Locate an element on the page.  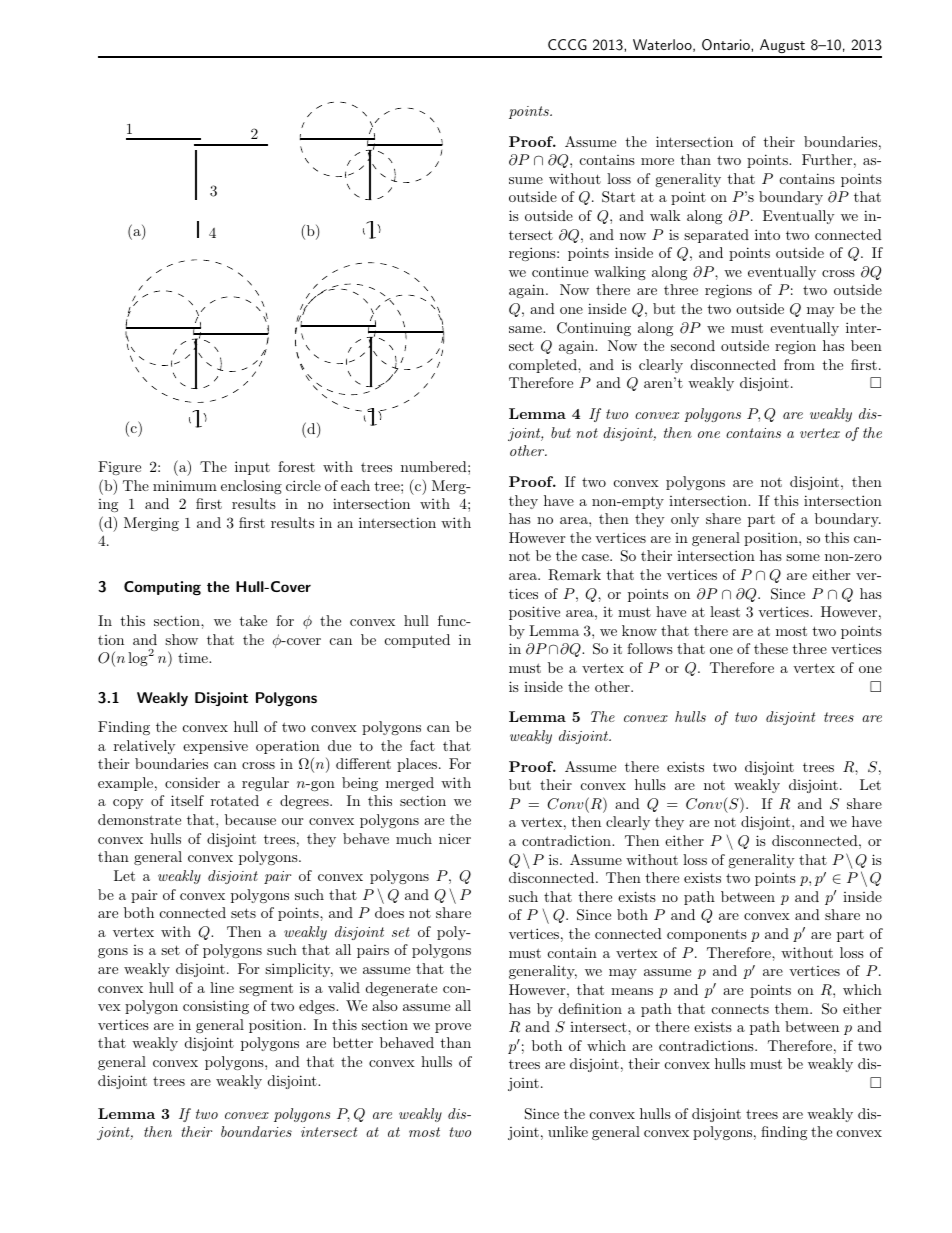
input is located at coordinates (252, 468).
